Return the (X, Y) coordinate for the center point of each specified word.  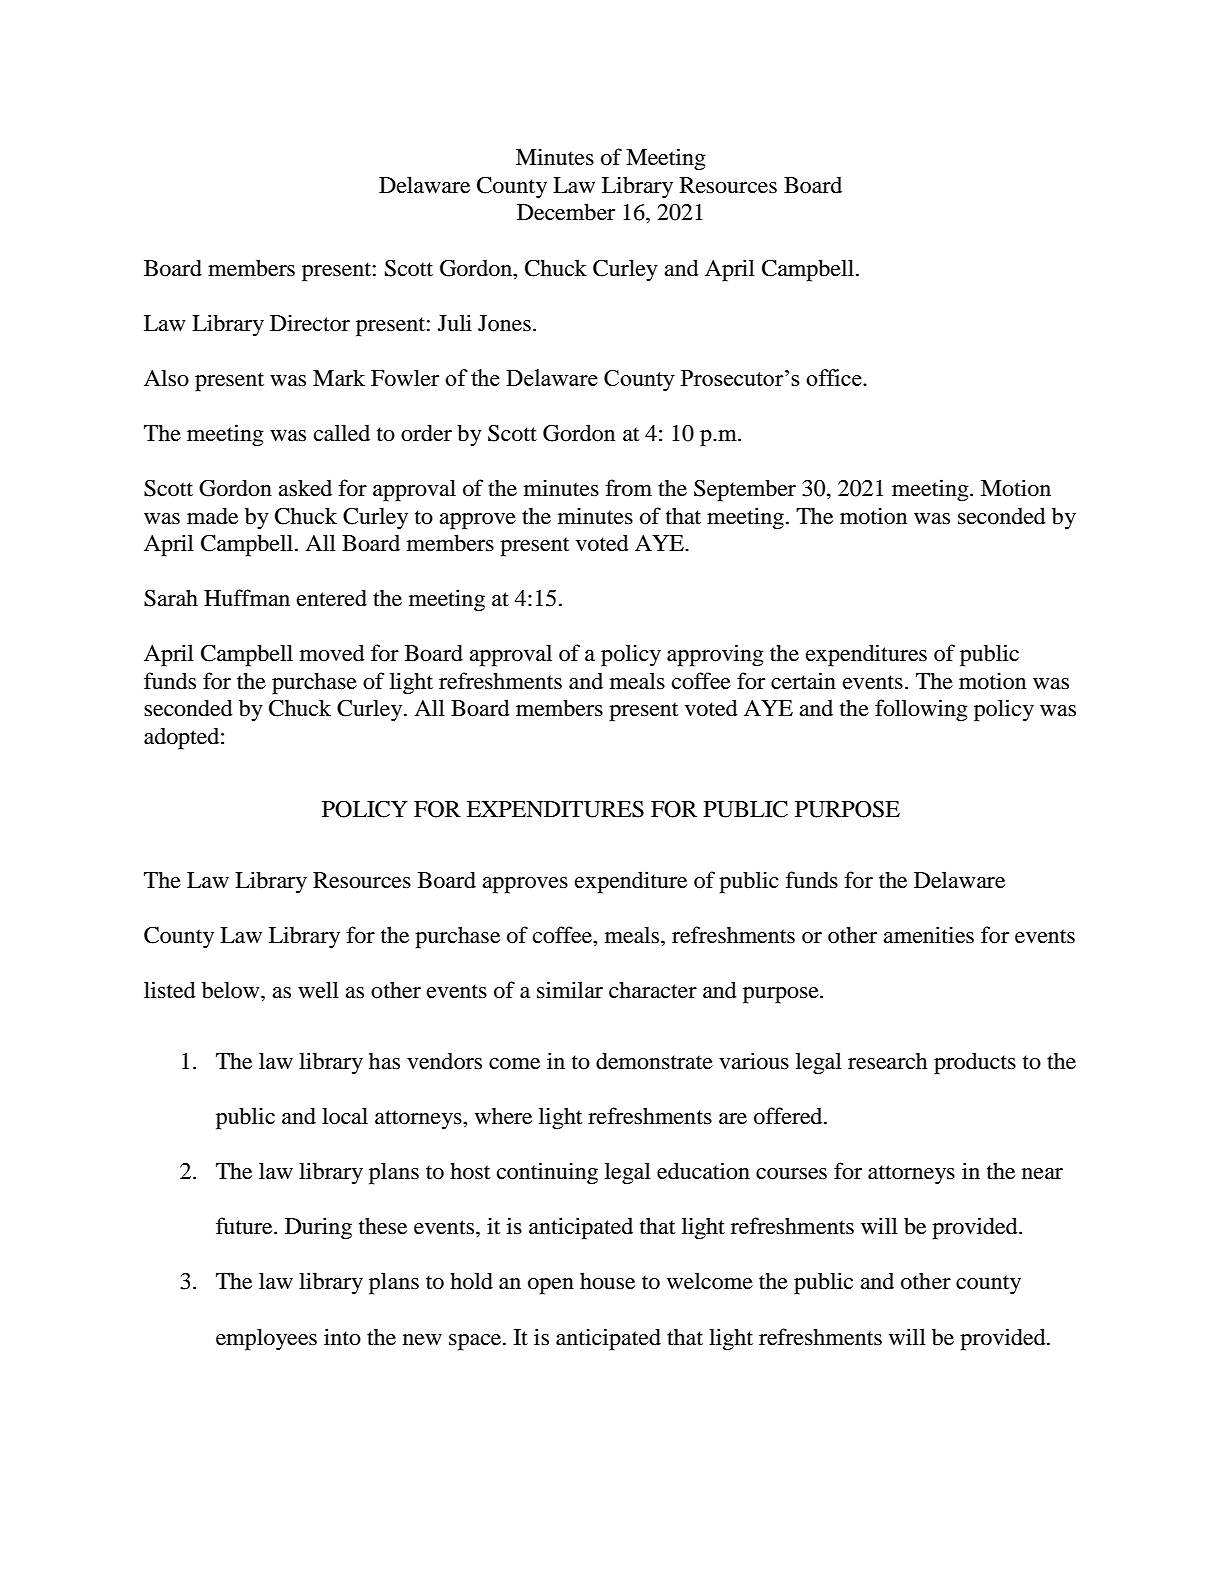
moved (332, 653)
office (835, 377)
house (607, 1281)
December (566, 212)
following (921, 710)
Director (310, 323)
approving (715, 655)
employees (266, 1339)
